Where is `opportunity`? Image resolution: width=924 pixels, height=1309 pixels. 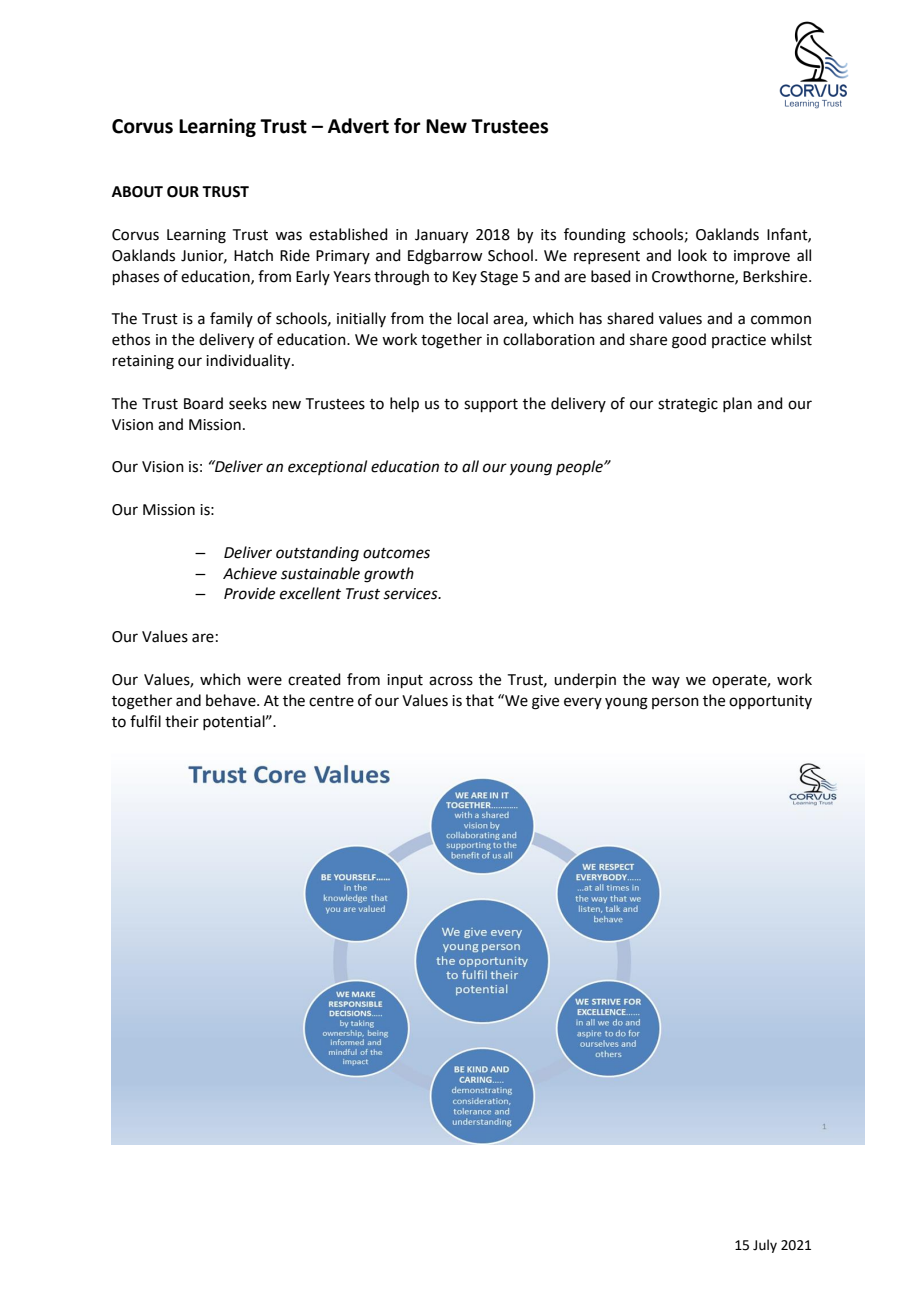 opportunity is located at coordinates (770, 702).
